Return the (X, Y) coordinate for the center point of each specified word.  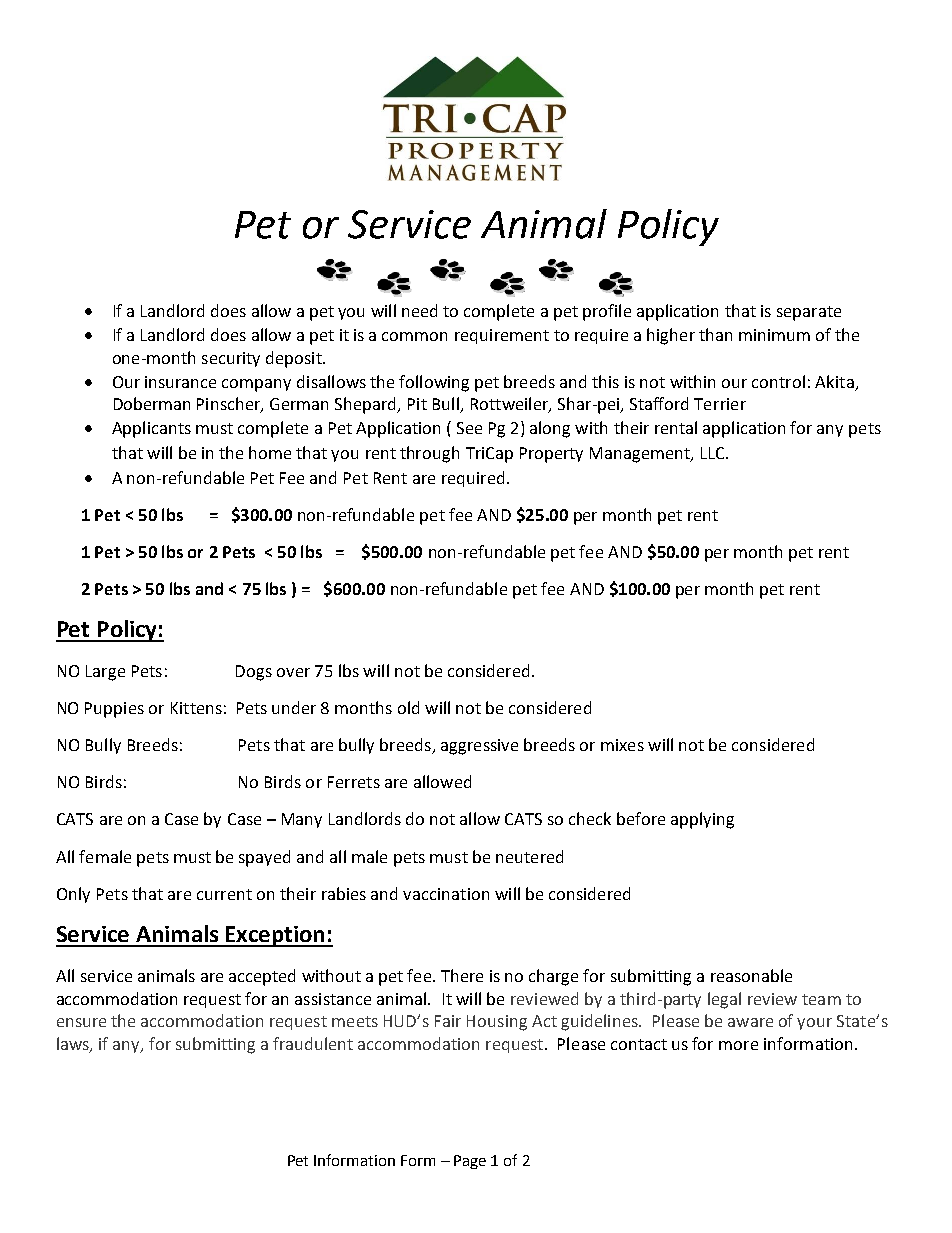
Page (470, 1162)
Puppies (114, 710)
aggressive (479, 747)
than (715, 334)
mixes (622, 745)
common (414, 336)
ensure (81, 1022)
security (231, 359)
